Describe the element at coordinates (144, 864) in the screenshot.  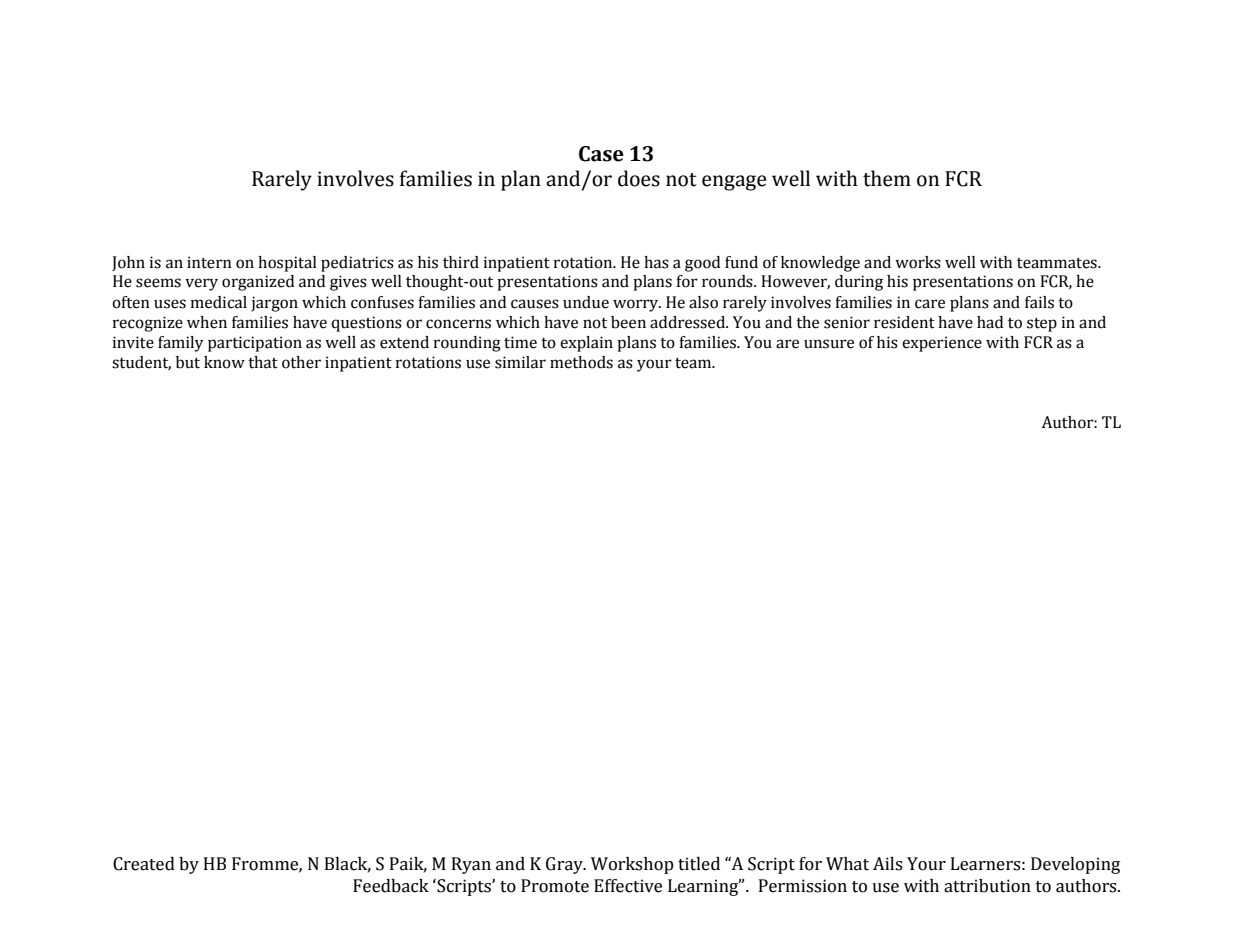
I see `Created` at that location.
